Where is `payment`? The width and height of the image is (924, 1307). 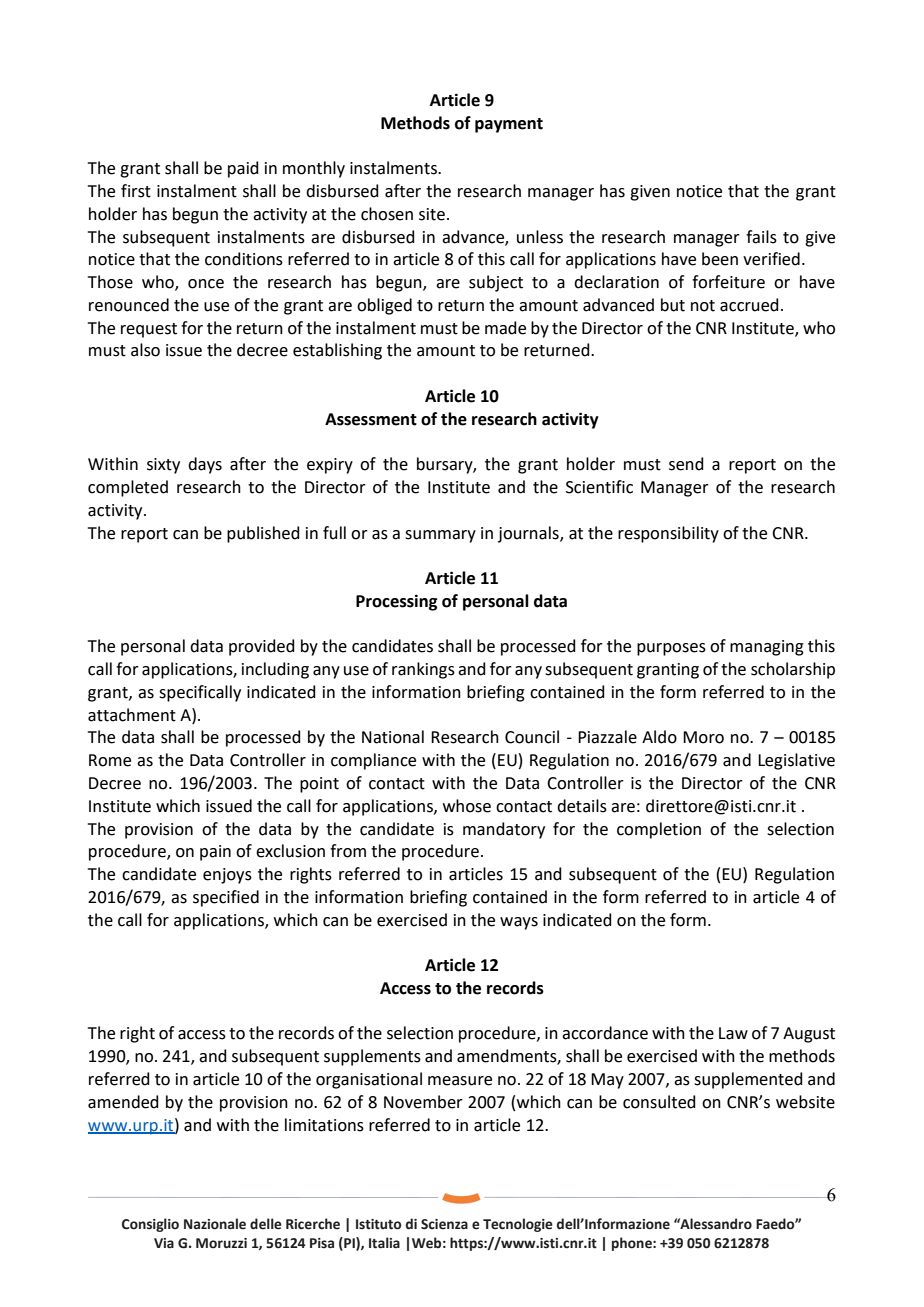
payment is located at coordinates (509, 125).
